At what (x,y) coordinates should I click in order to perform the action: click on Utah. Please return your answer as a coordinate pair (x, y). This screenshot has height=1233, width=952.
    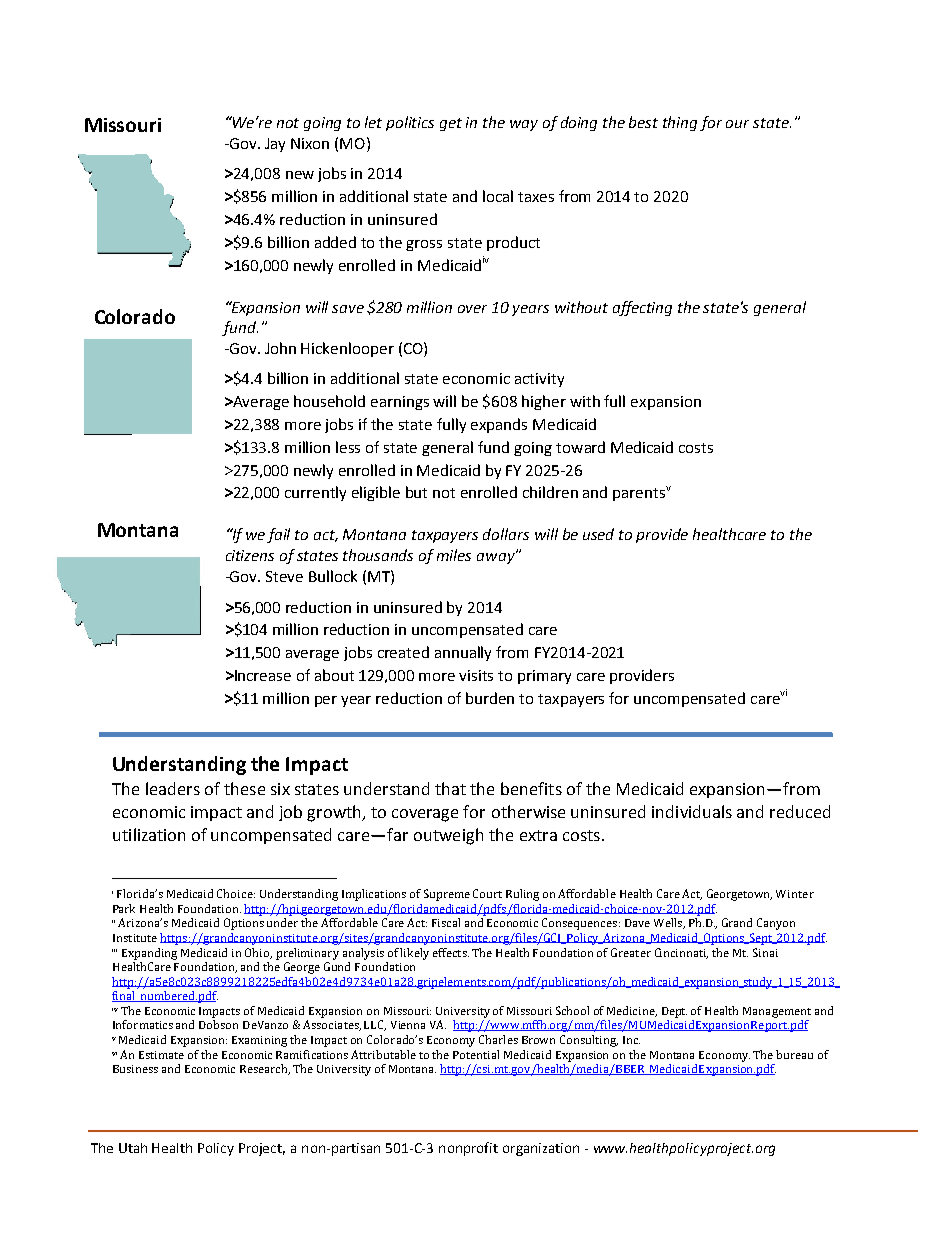
    Looking at the image, I should click on (133, 1148).
